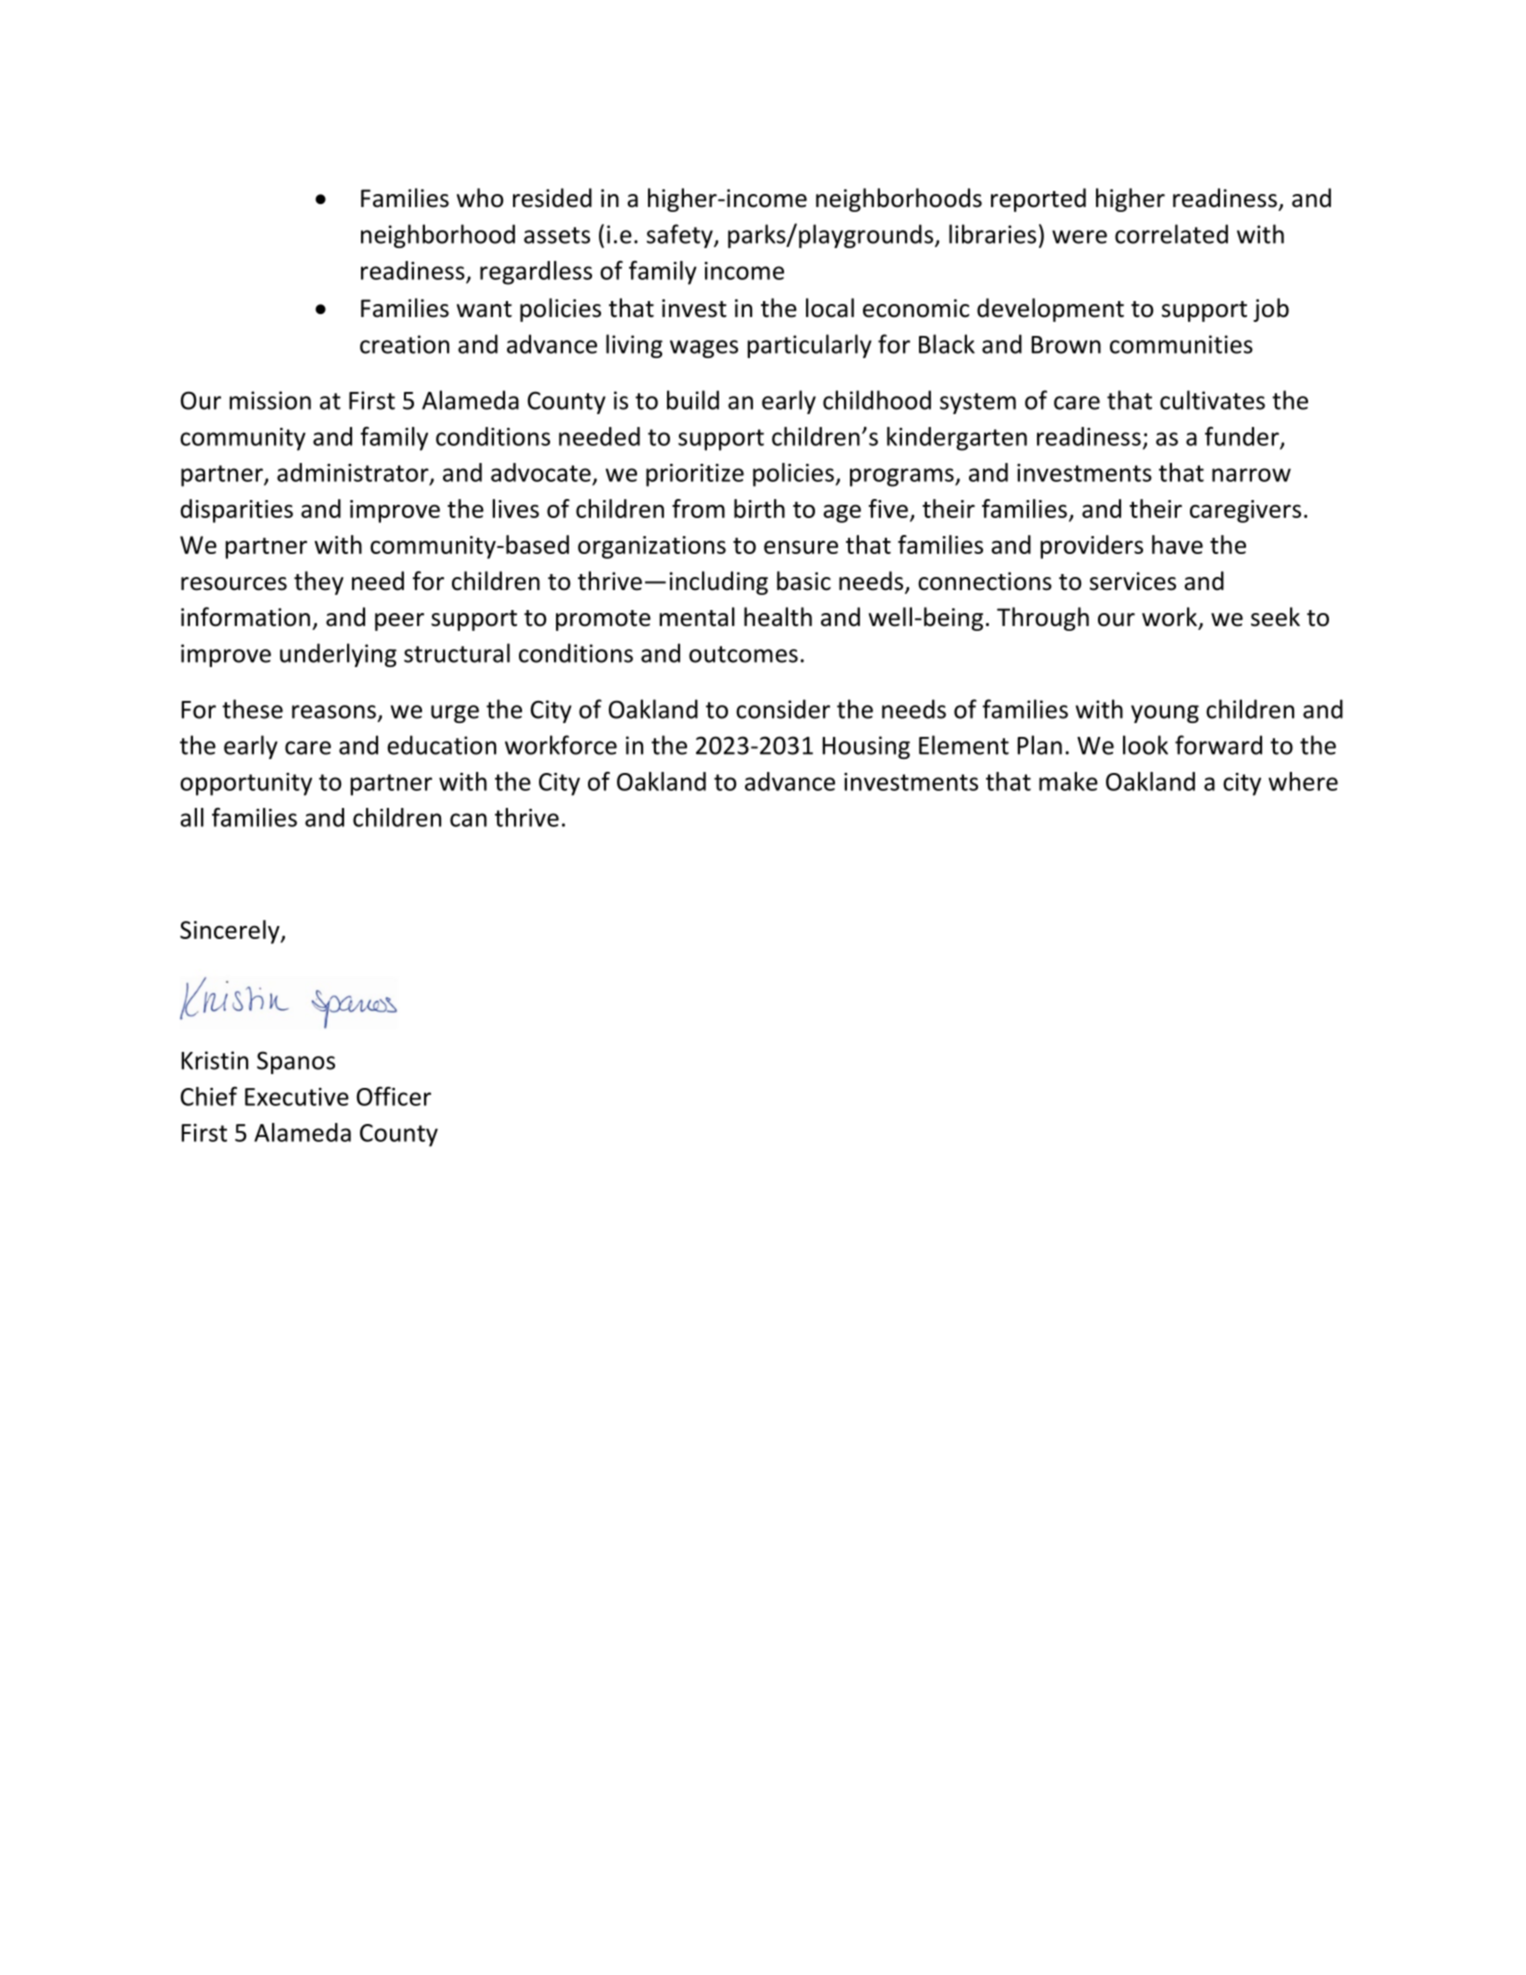 The width and height of the screenshot is (1526, 1975). What do you see at coordinates (681, 236) in the screenshot?
I see `safety` at bounding box center [681, 236].
